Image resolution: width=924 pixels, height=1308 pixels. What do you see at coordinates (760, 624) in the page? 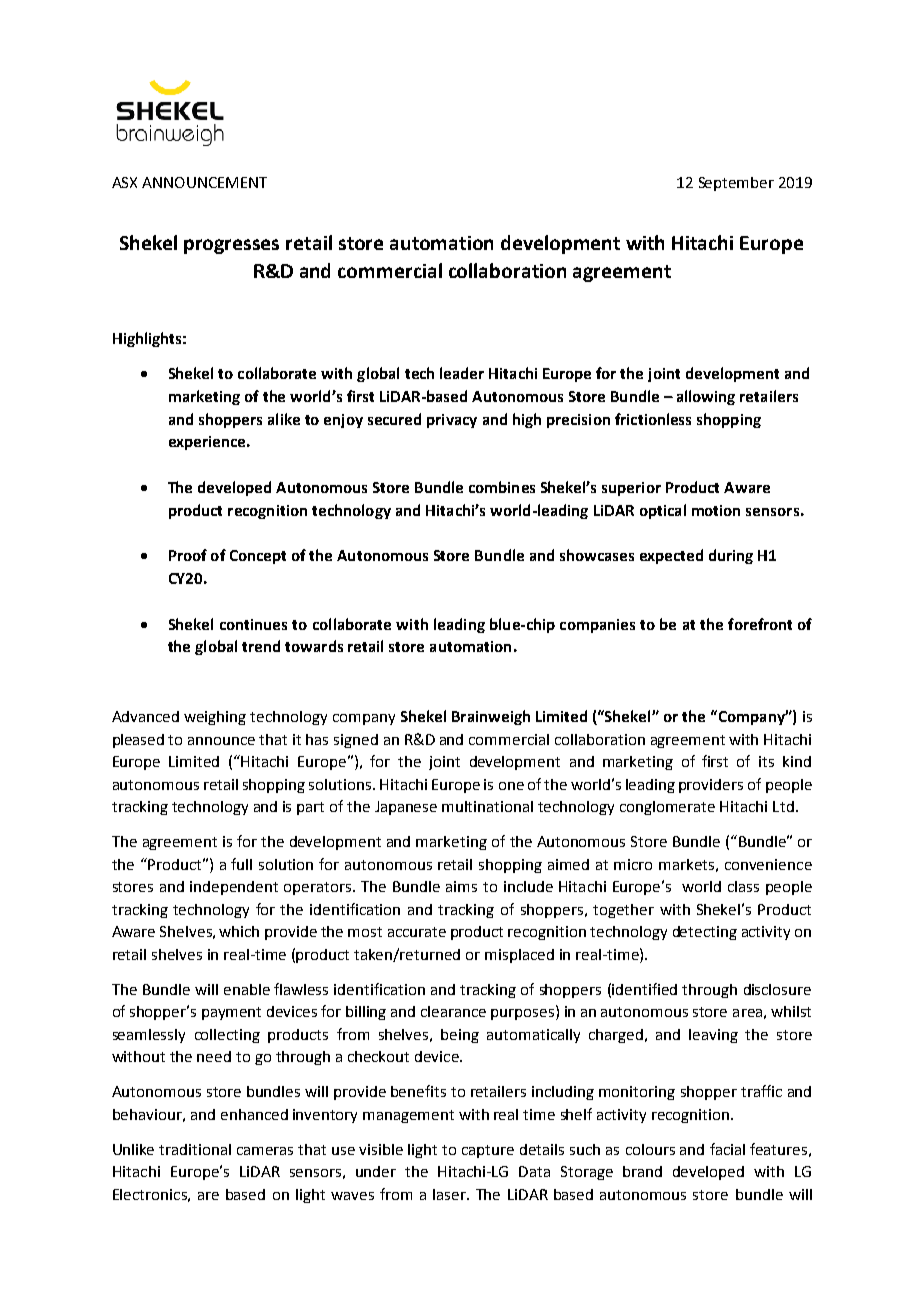
I see `forefront` at bounding box center [760, 624].
